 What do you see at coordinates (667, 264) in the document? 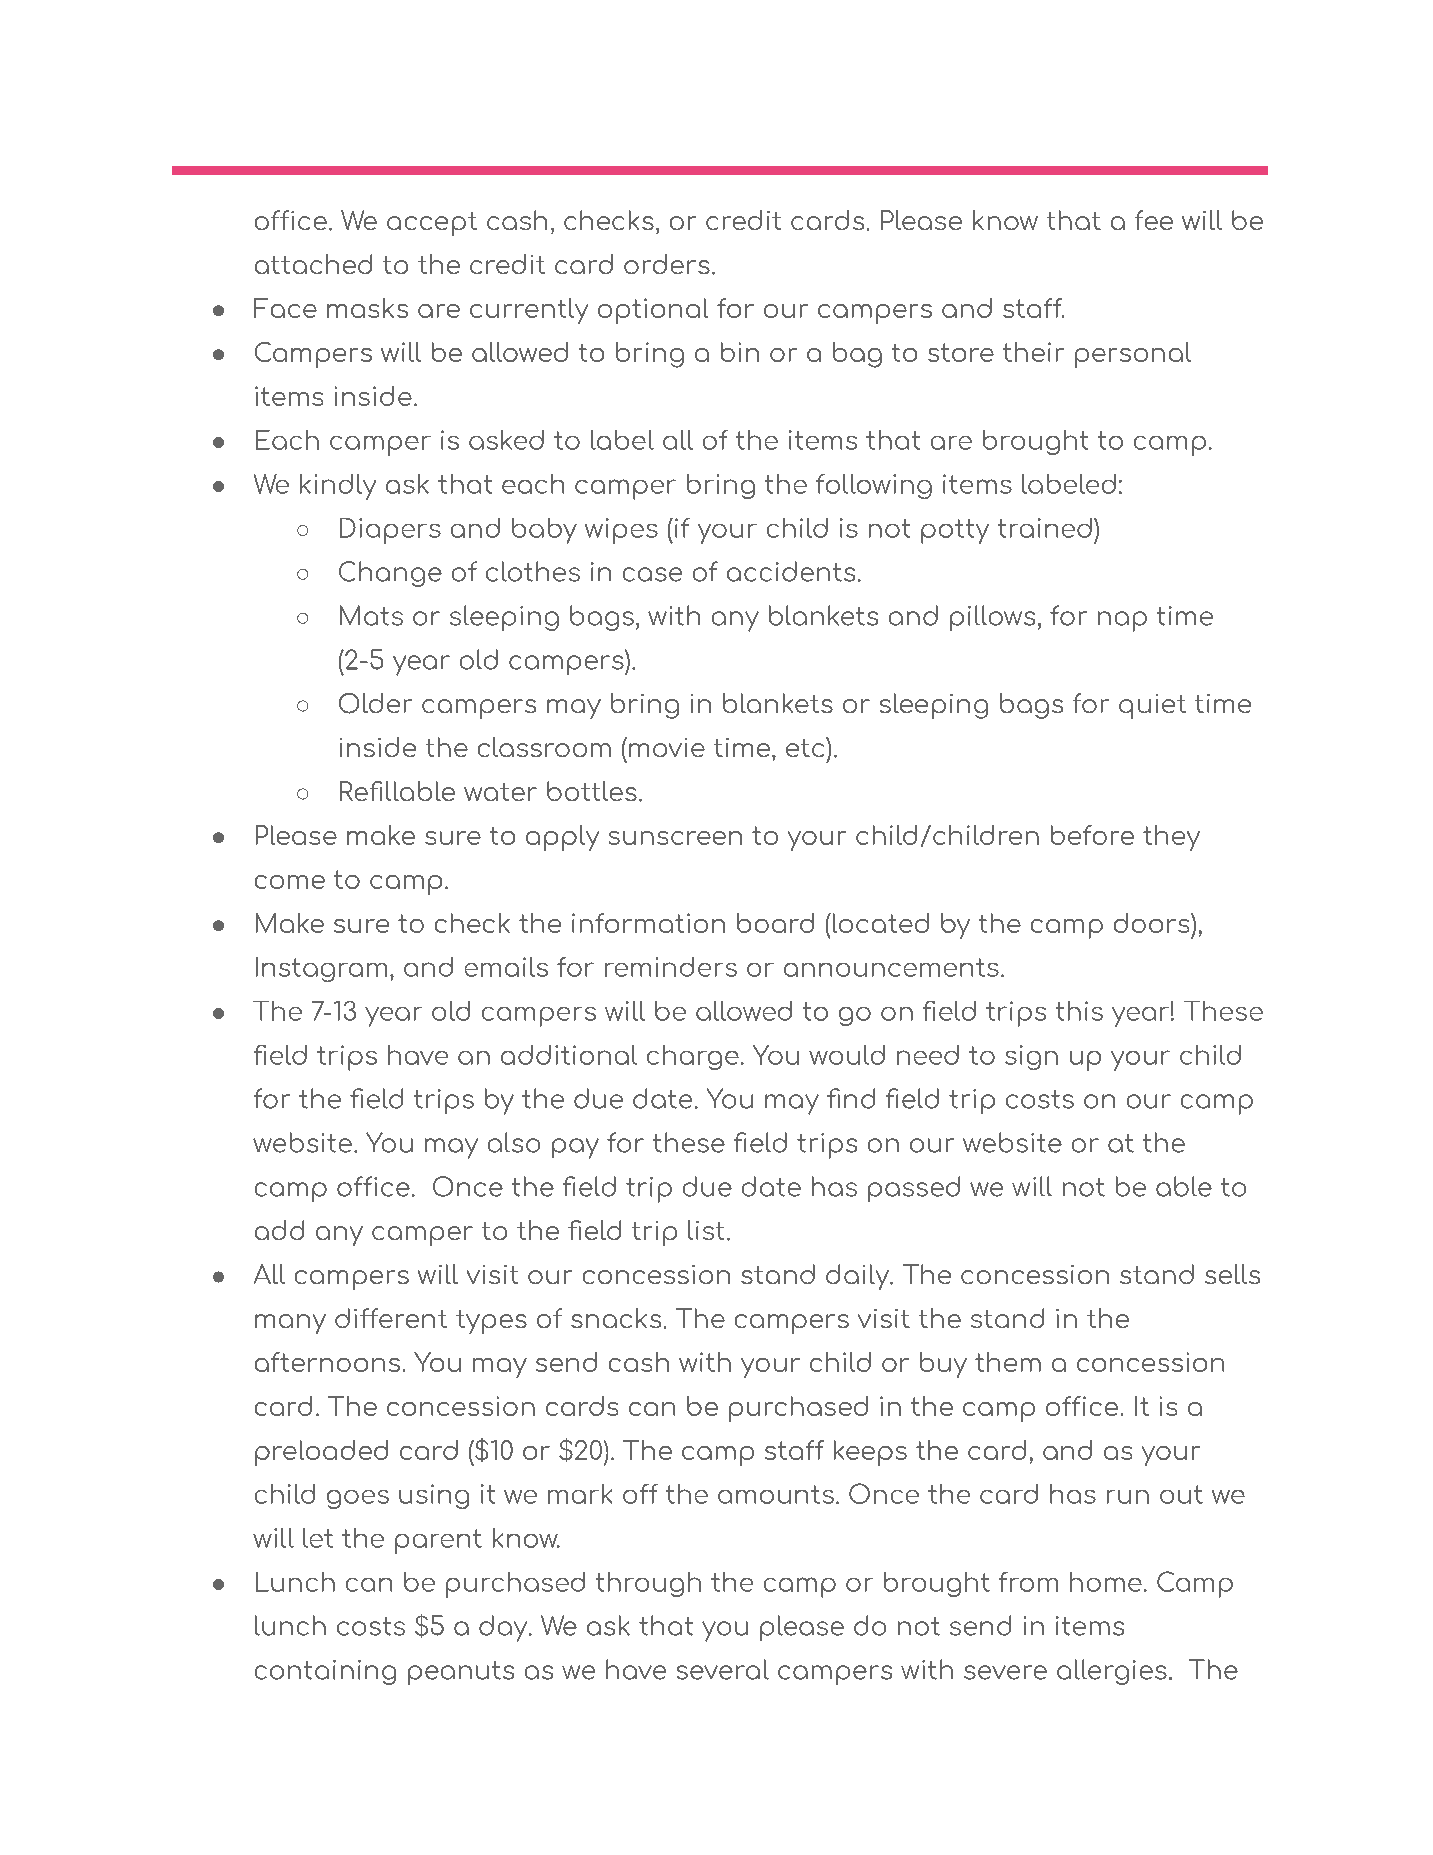
I see `orders` at bounding box center [667, 264].
